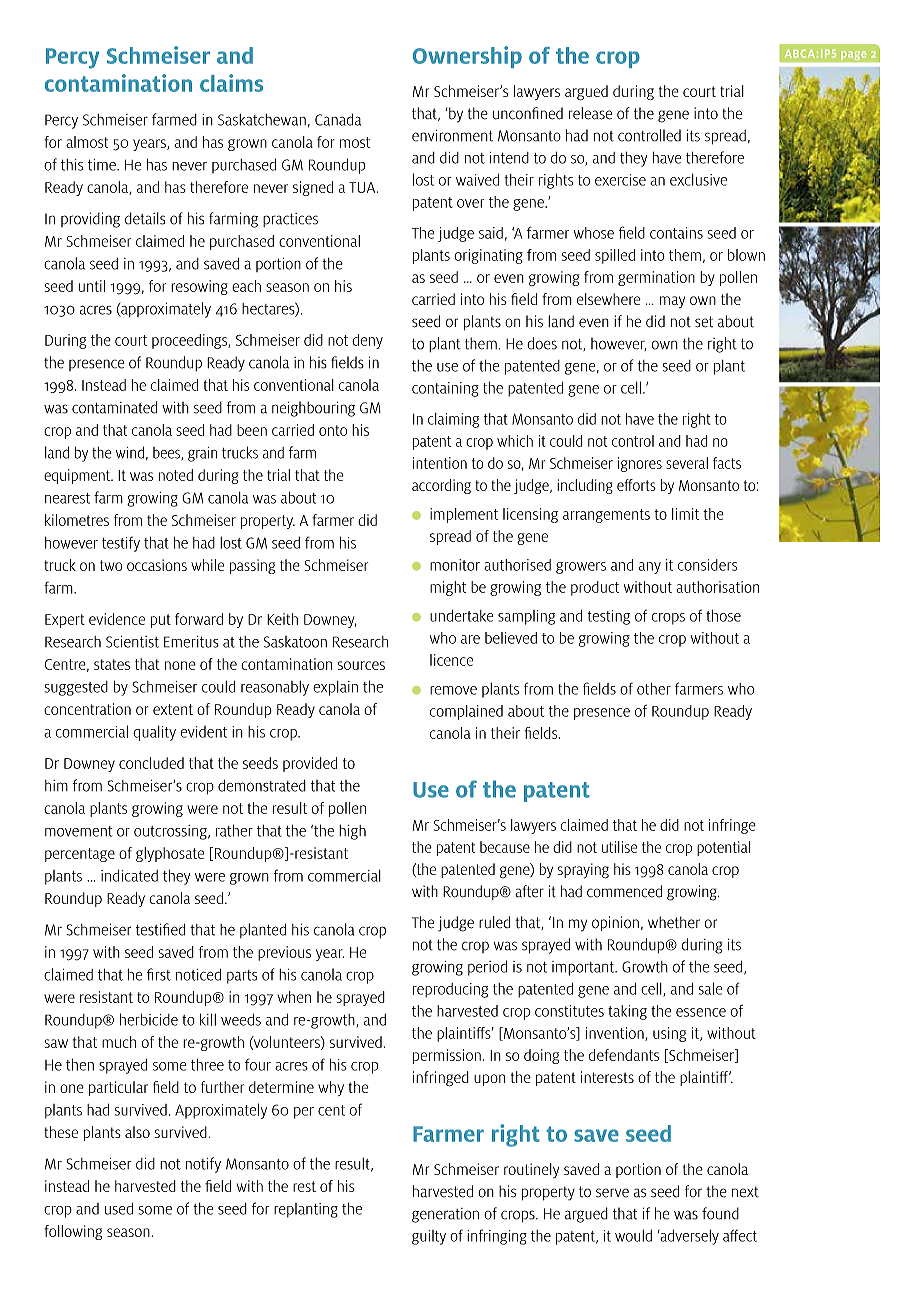  Describe the element at coordinates (338, 120) in the document. I see `Canada` at that location.
